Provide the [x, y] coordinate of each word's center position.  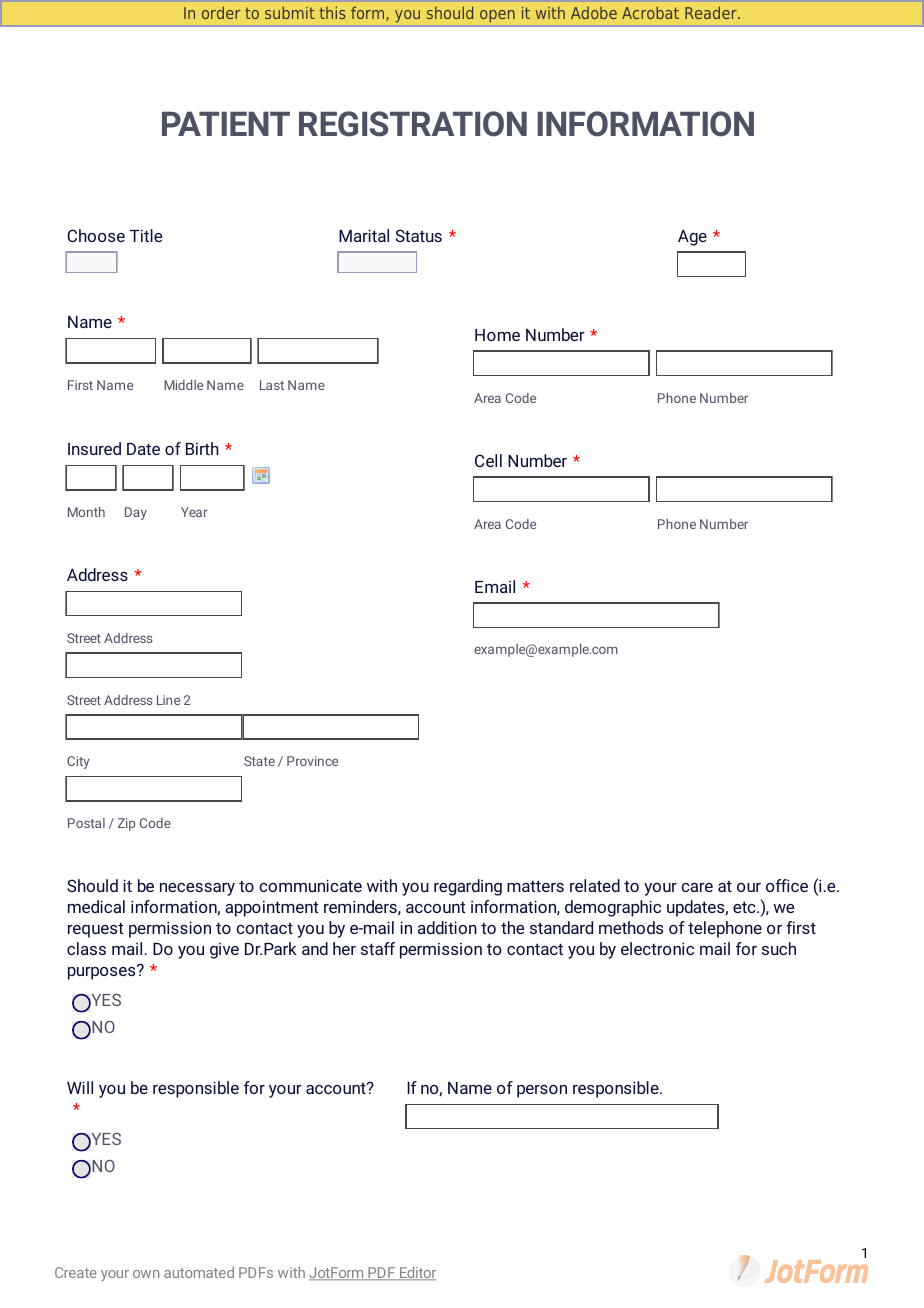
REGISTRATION [413, 124]
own [146, 1274]
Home [497, 335]
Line [168, 700]
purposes [103, 972]
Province [312, 761]
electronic [657, 948]
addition [447, 927]
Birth [202, 448]
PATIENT [226, 123]
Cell [488, 460]
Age [692, 238]
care [697, 887]
